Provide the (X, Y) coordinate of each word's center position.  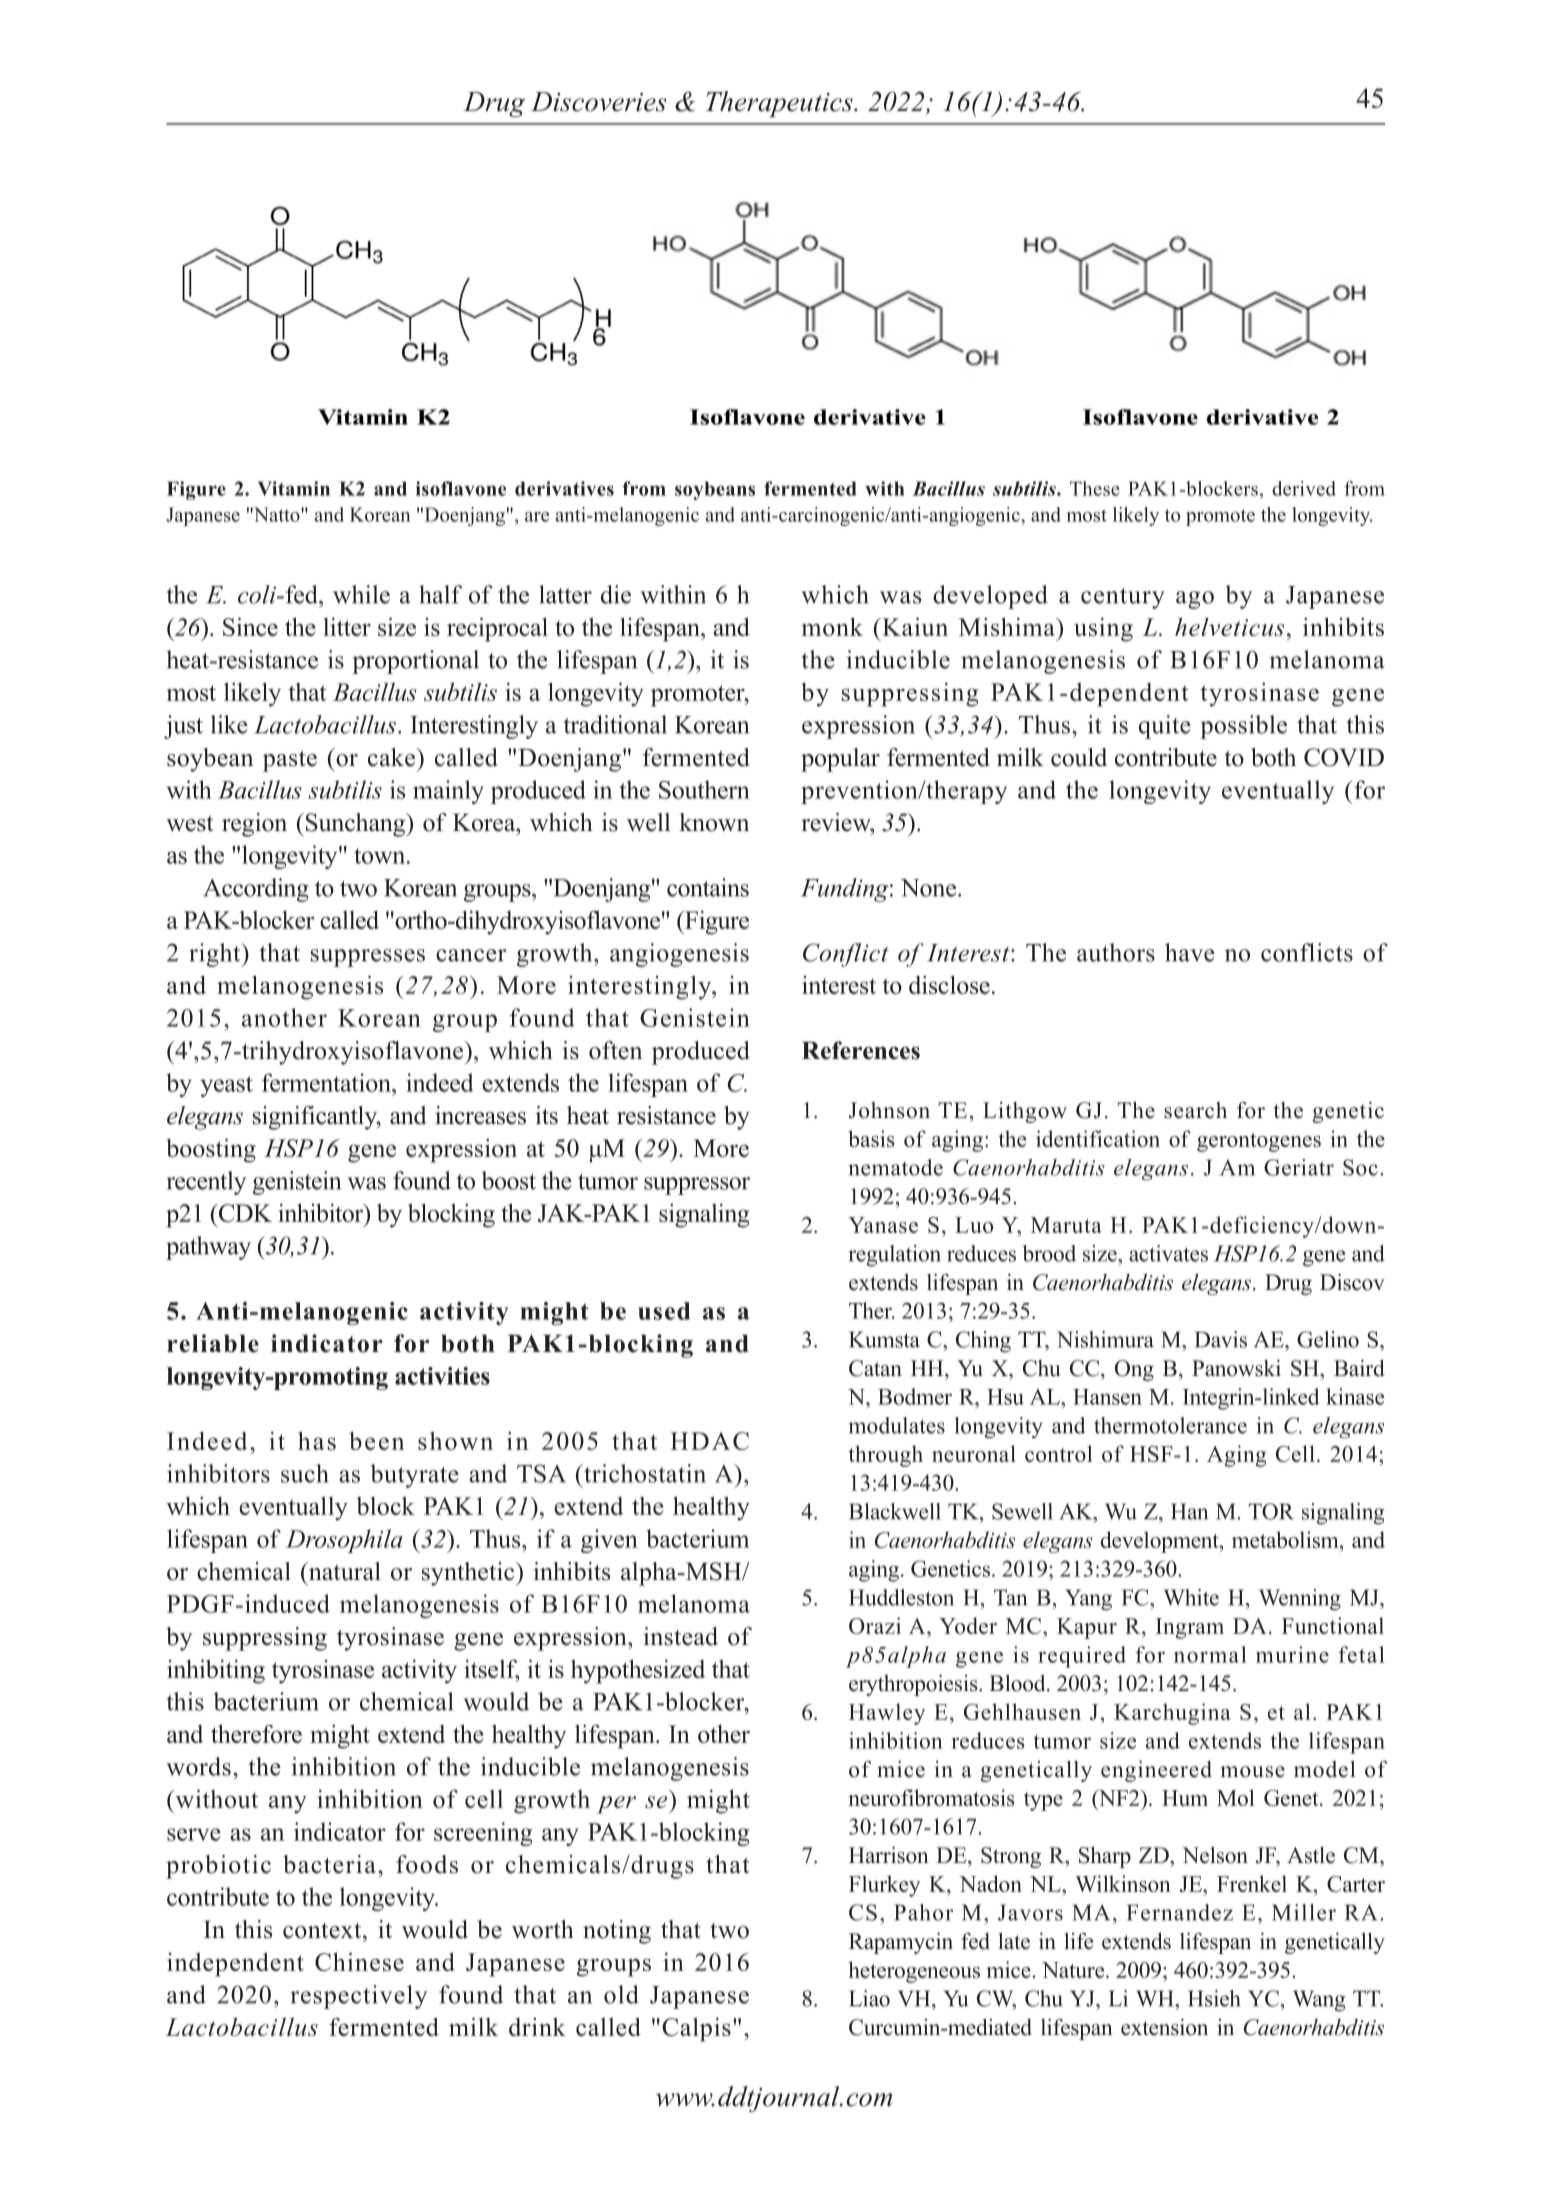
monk (832, 626)
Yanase (883, 1225)
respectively (358, 1997)
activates (1168, 1253)
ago (1195, 600)
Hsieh (1214, 1998)
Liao (869, 1998)
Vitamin (294, 488)
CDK (244, 1213)
